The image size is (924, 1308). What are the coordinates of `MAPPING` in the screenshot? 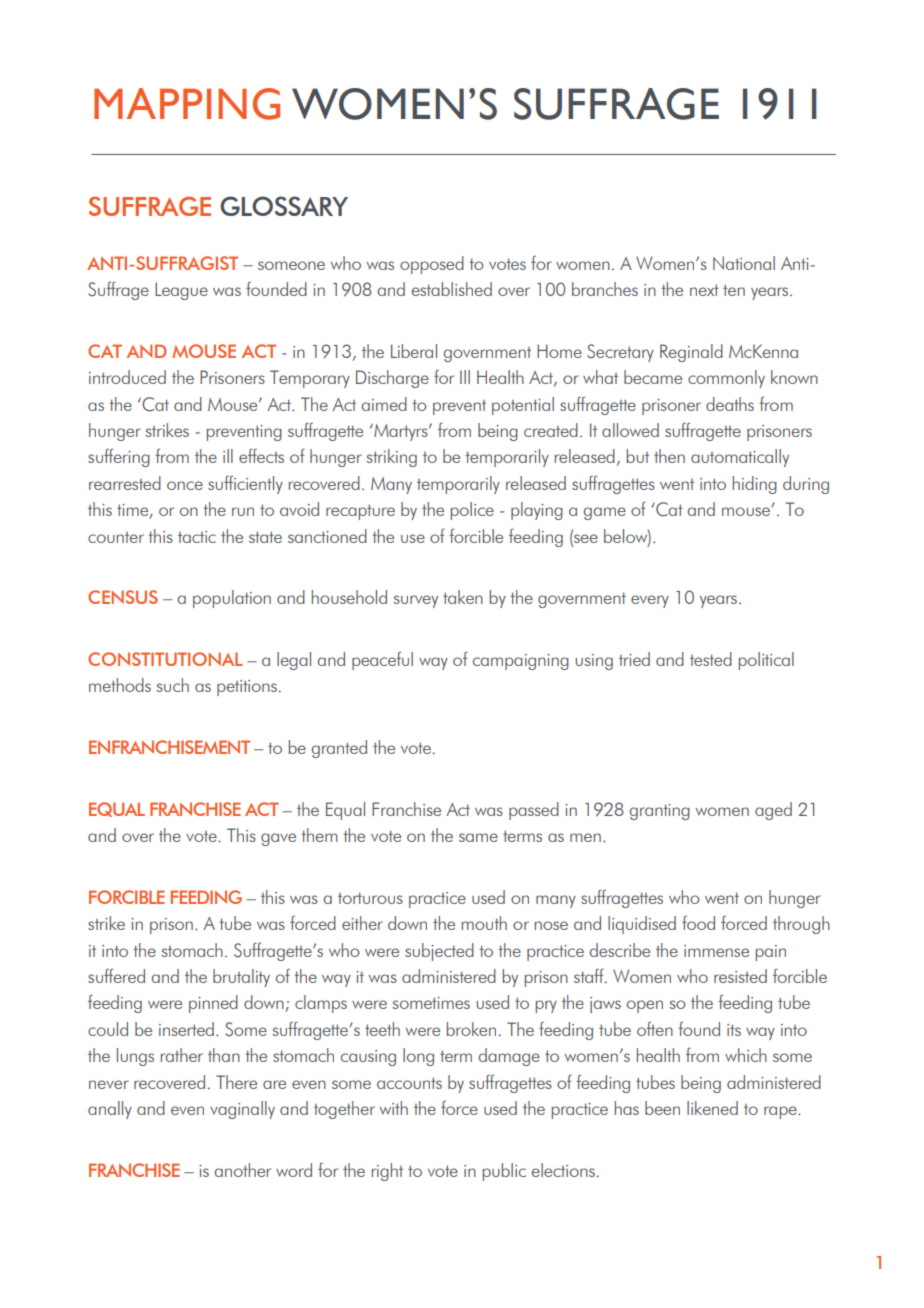 It's located at (187, 104).
